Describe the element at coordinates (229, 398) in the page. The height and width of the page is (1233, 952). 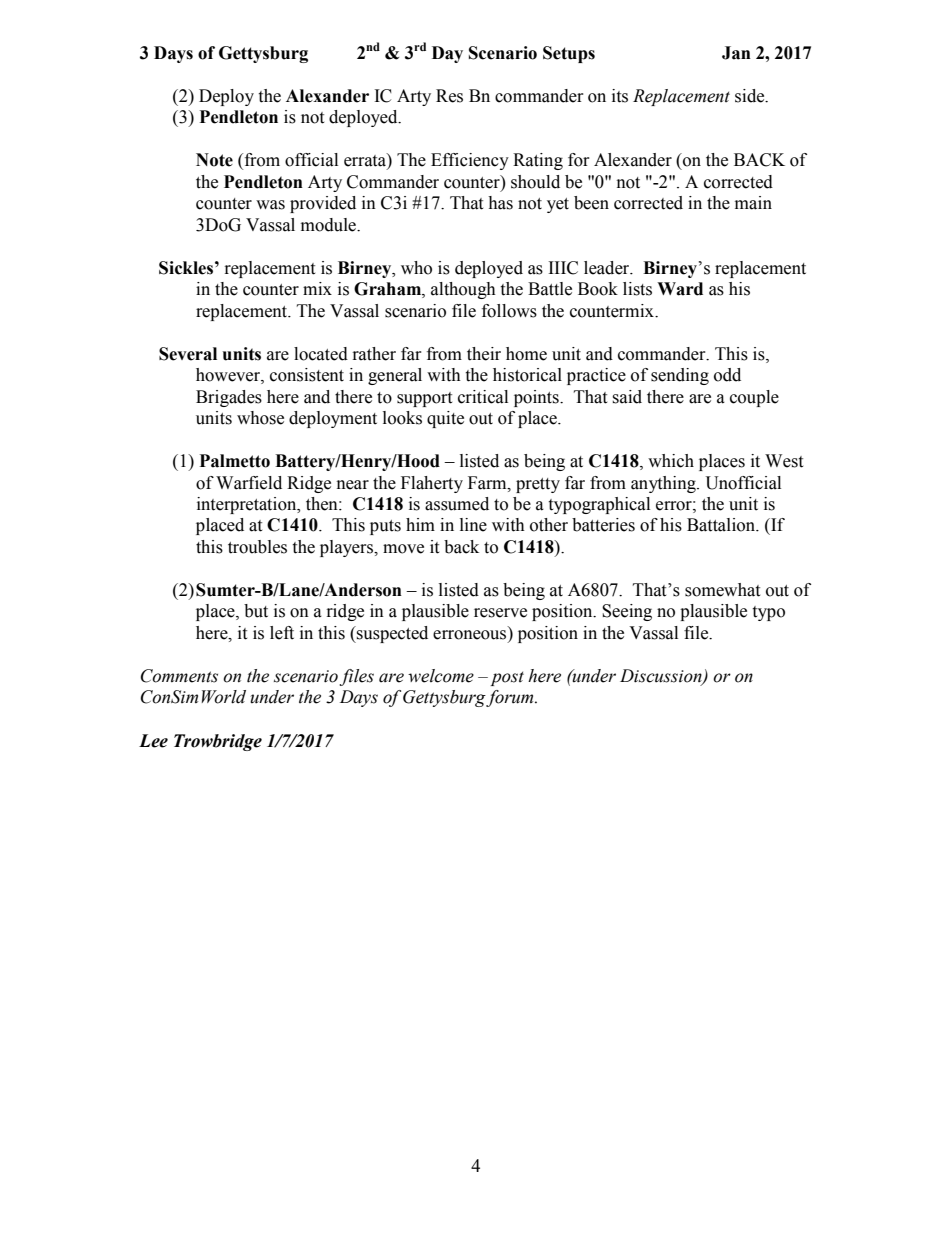
I see `Brigades` at that location.
